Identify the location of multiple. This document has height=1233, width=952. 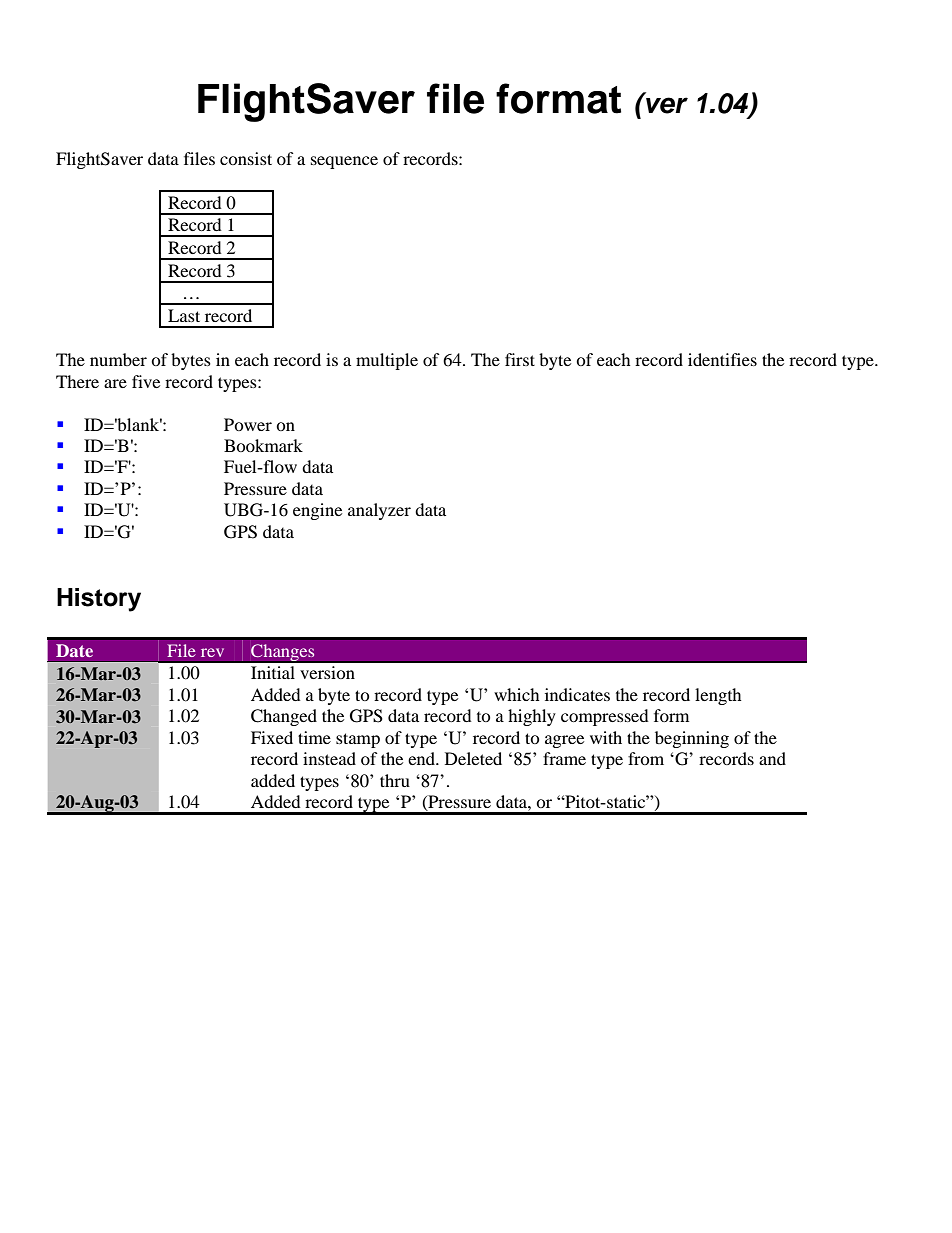
(387, 361).
